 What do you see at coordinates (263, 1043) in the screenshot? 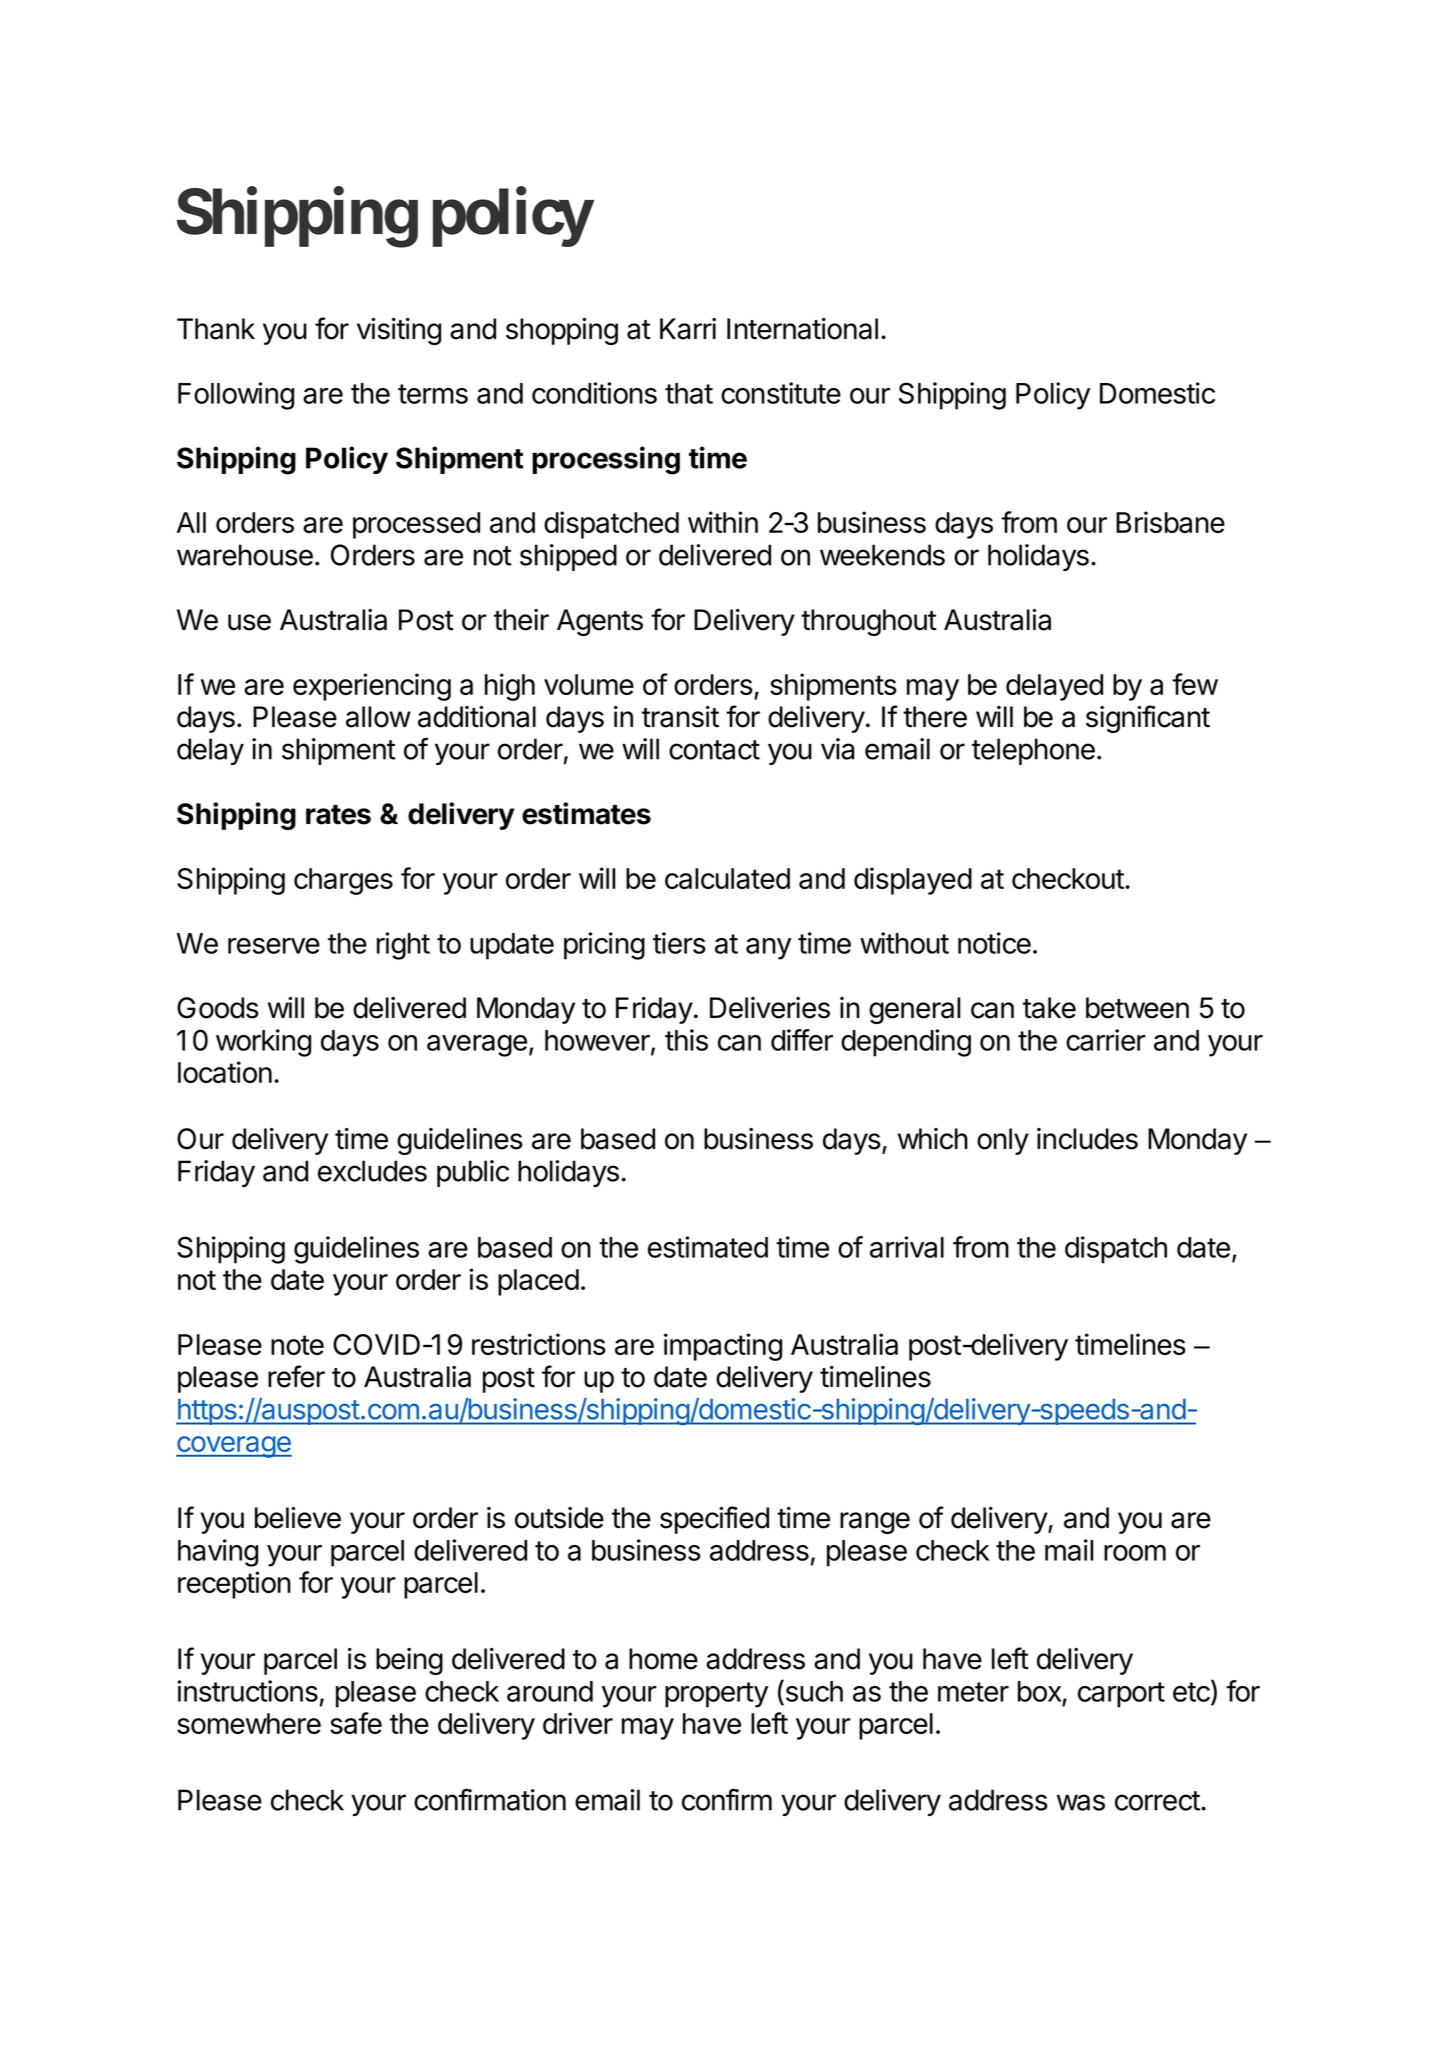
I see `working` at bounding box center [263, 1043].
